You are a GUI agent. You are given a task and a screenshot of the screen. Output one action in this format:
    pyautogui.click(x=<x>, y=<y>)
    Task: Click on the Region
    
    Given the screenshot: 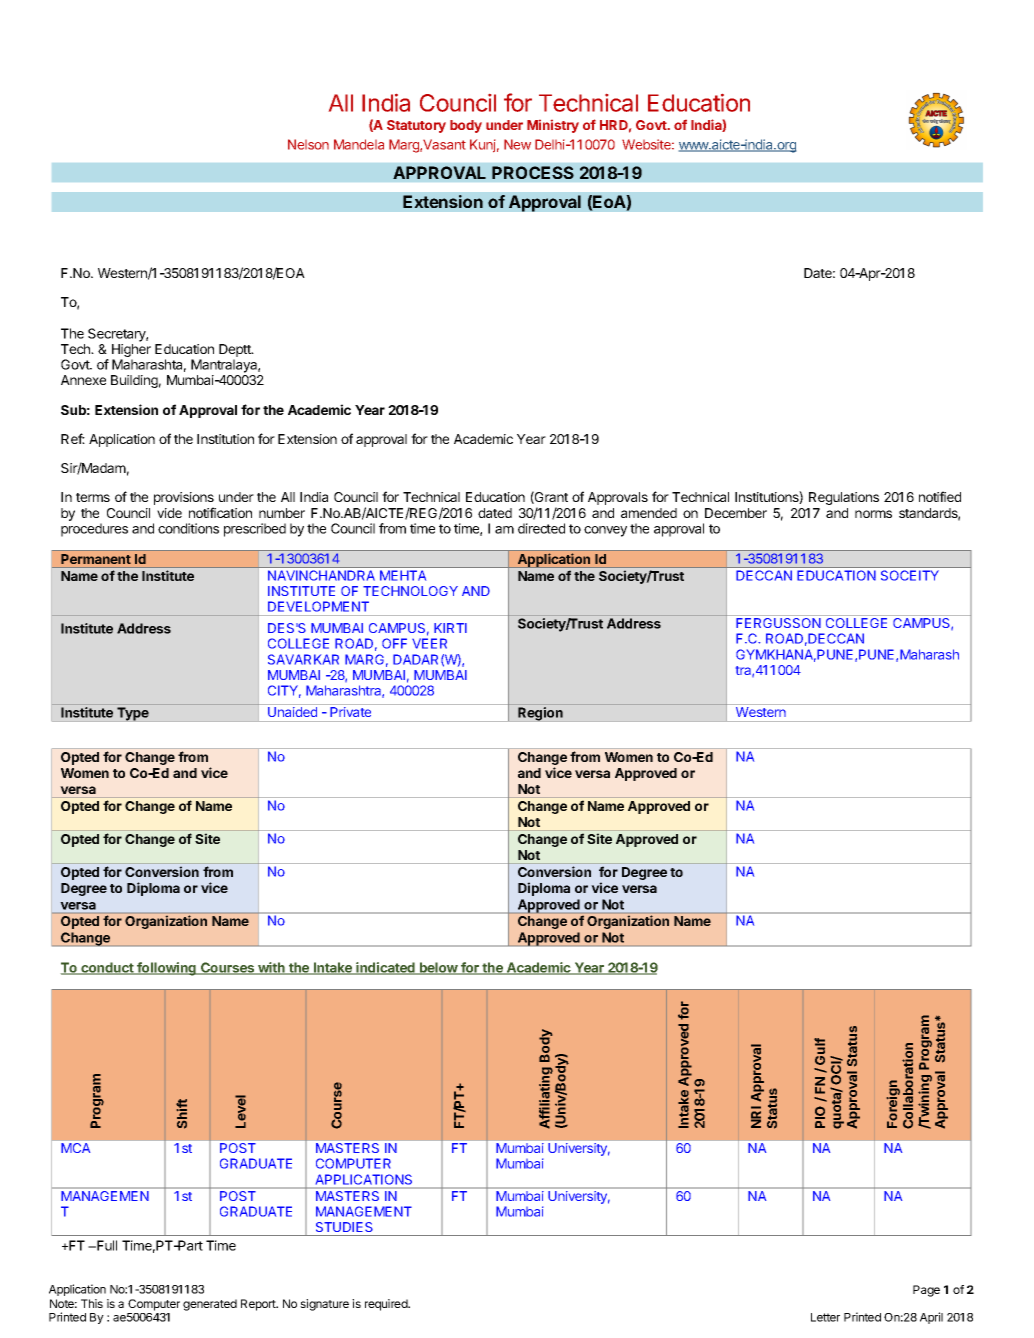 What is the action you would take?
    pyautogui.click(x=540, y=714)
